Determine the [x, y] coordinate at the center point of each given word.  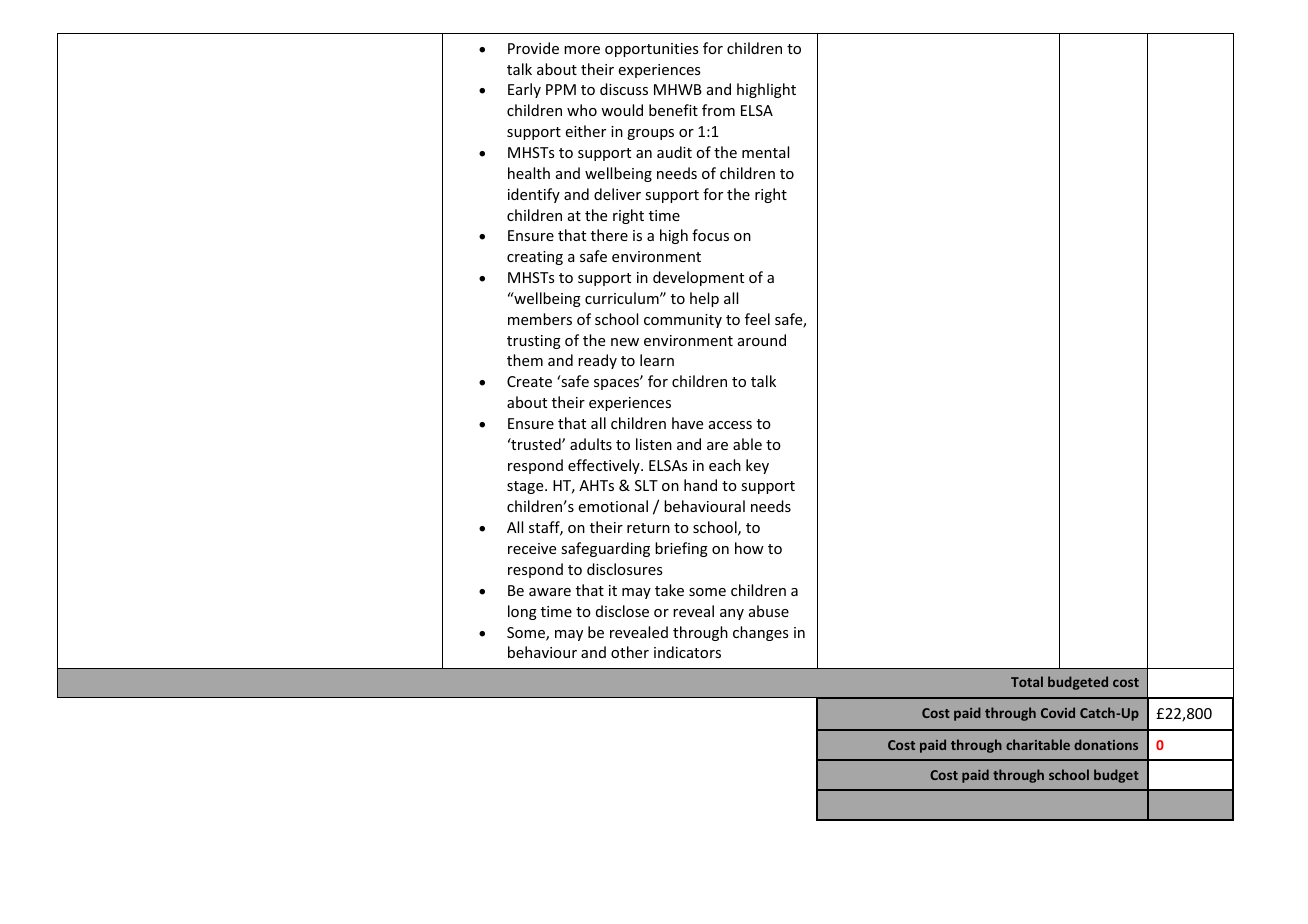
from [718, 110]
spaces [618, 383]
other [630, 652]
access [730, 425]
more [582, 50]
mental [765, 152]
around [762, 340]
